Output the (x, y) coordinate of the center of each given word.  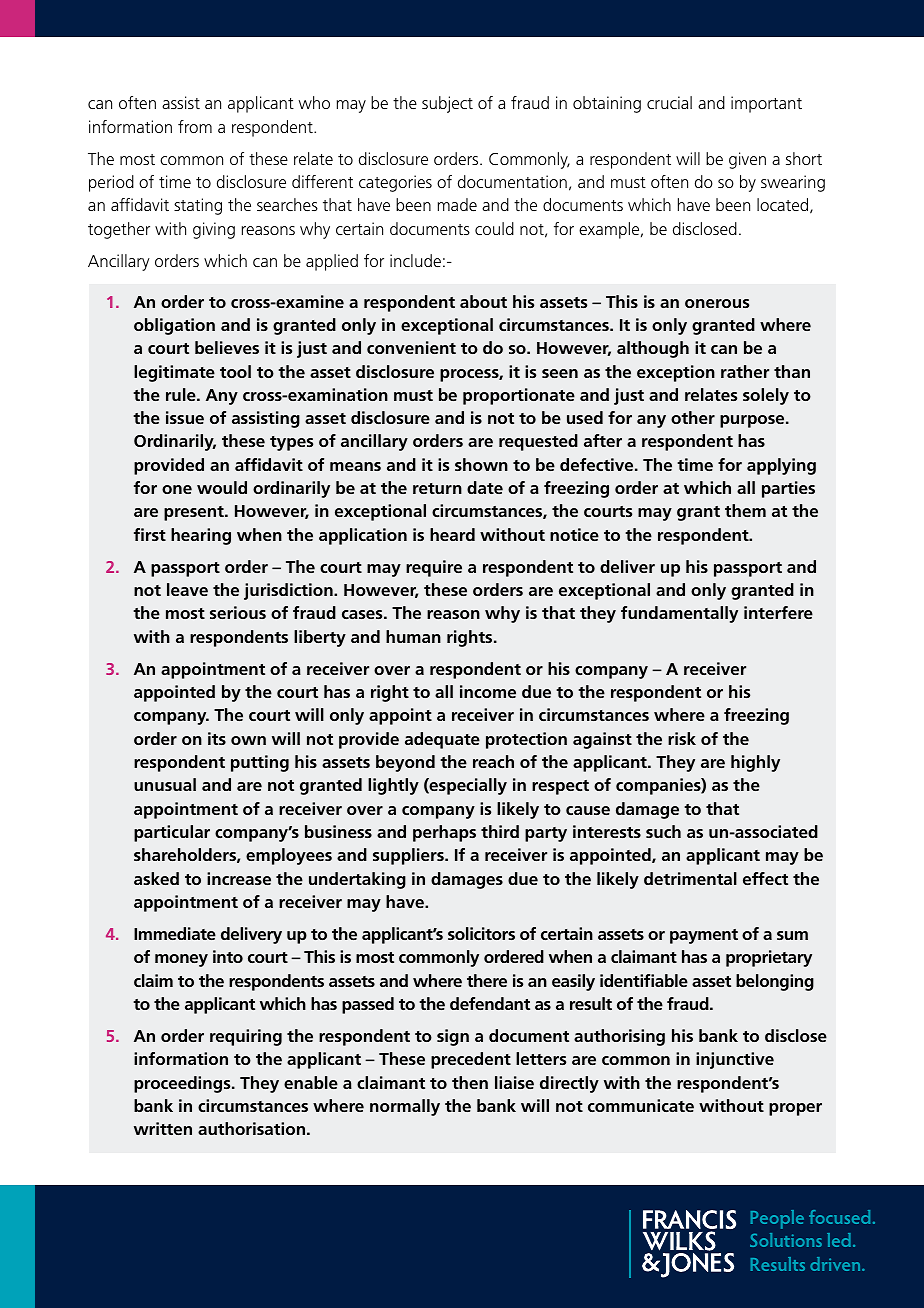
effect (765, 878)
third (500, 831)
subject (447, 104)
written (163, 1128)
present (195, 513)
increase (239, 878)
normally (405, 1107)
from (195, 126)
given (747, 160)
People (777, 1219)
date (485, 487)
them (745, 510)
